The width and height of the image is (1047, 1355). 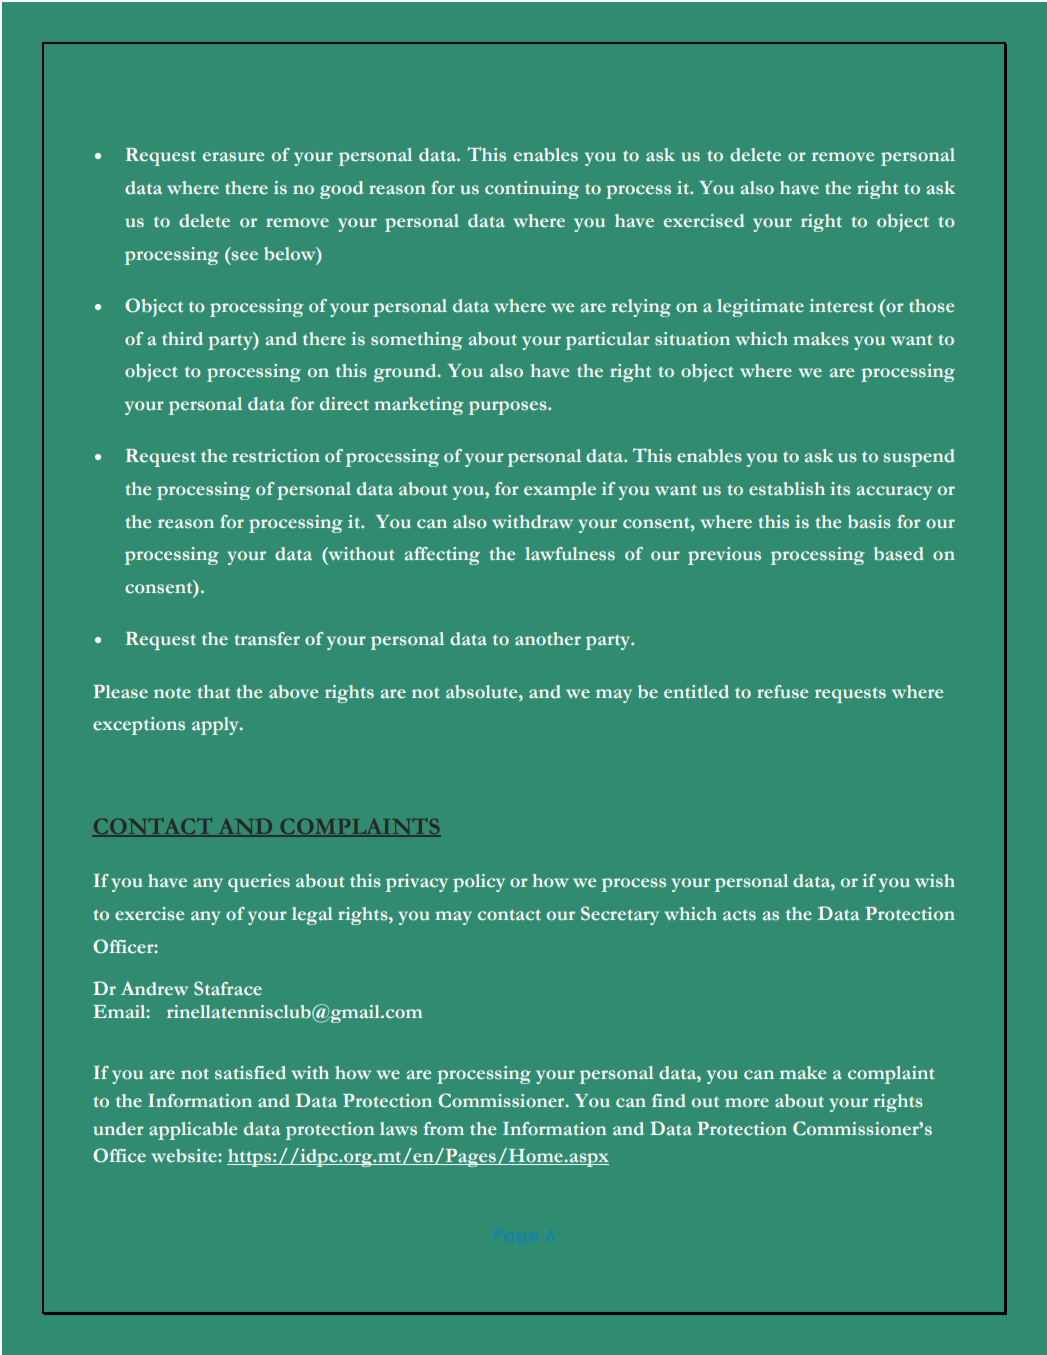 What do you see at coordinates (532, 190) in the image?
I see `continuing` at bounding box center [532, 190].
